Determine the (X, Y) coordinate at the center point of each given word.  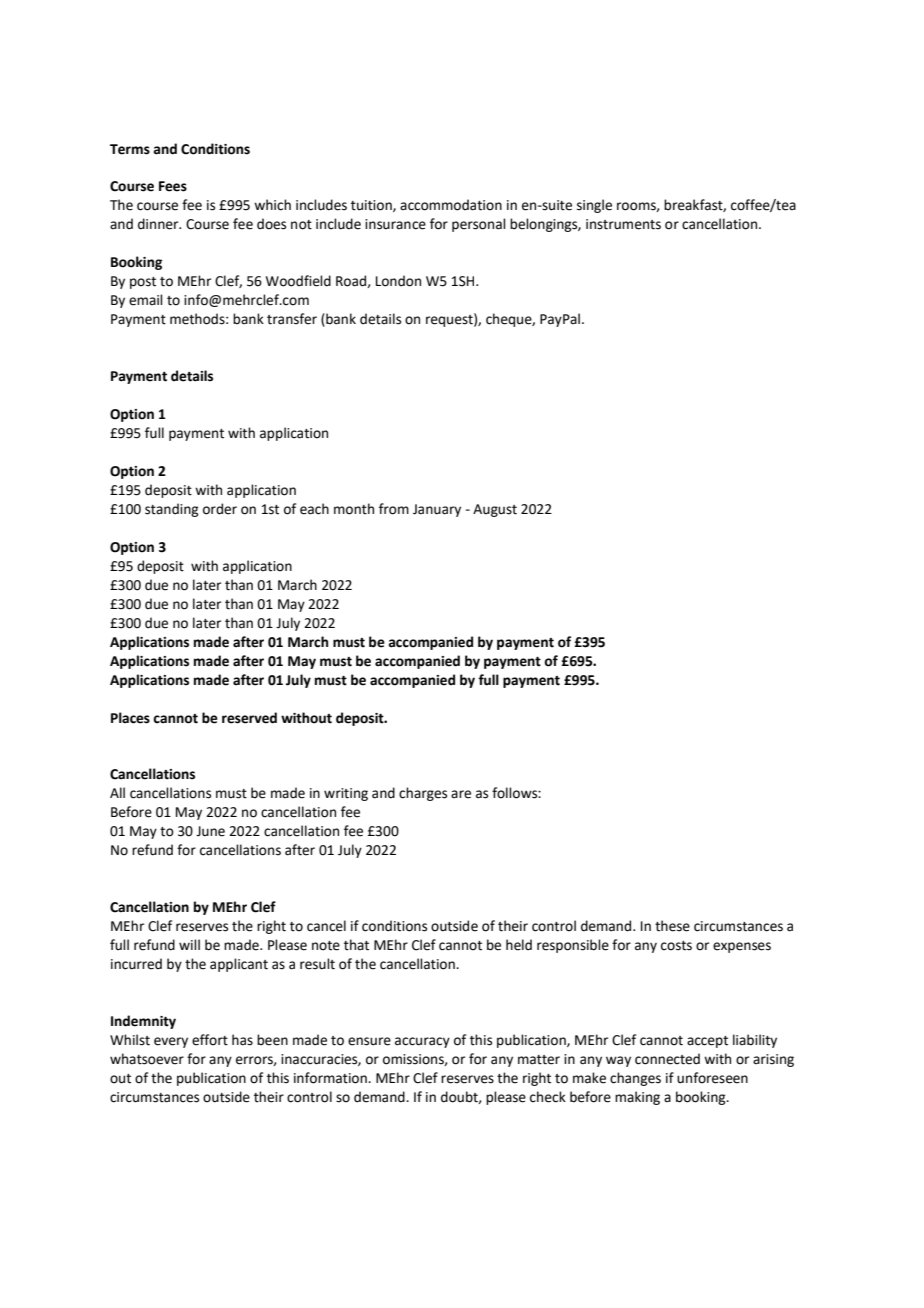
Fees (173, 186)
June (210, 831)
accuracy (422, 1042)
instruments (623, 224)
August (495, 510)
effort (210, 1040)
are (461, 794)
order (220, 509)
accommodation (451, 205)
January (437, 510)
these (672, 926)
